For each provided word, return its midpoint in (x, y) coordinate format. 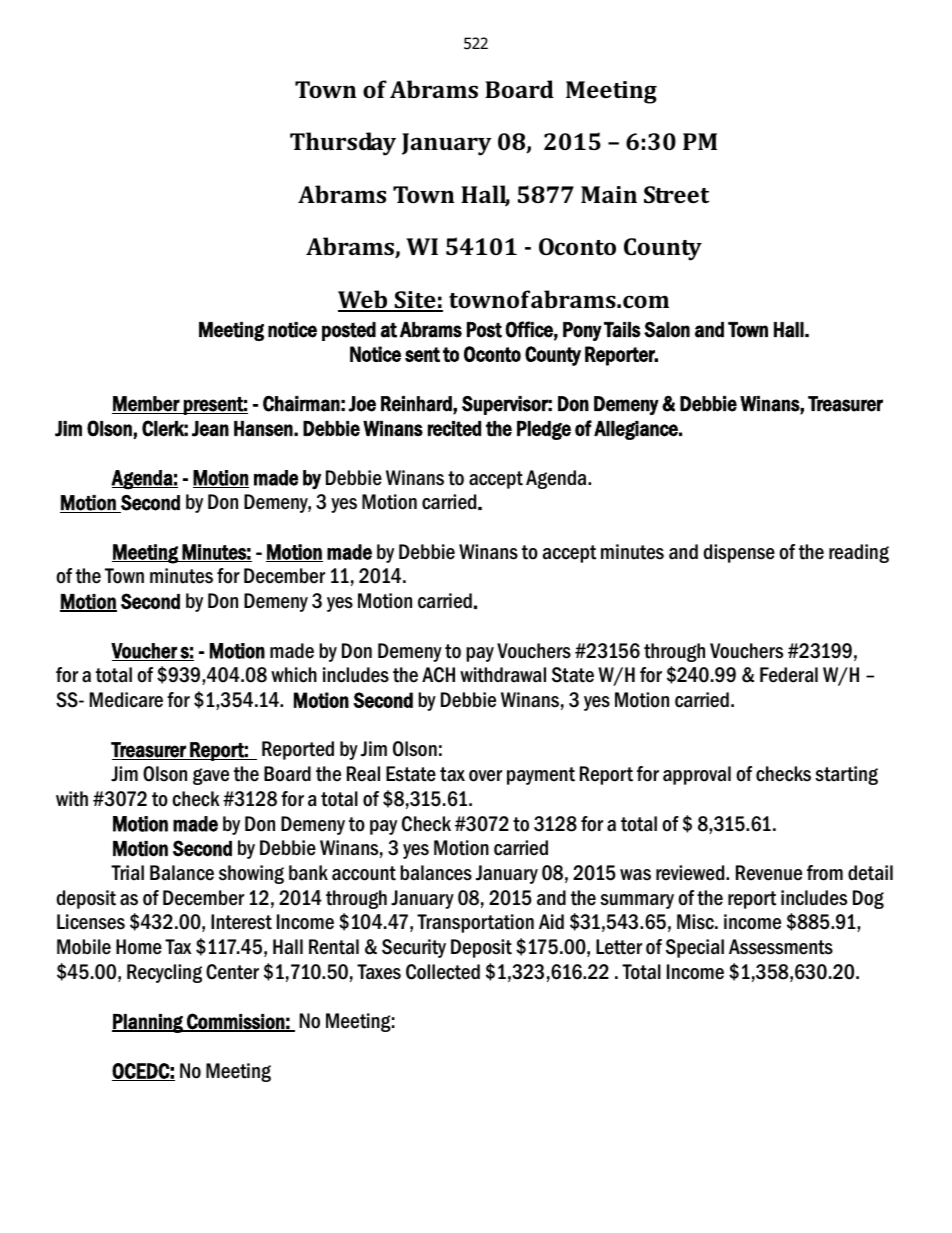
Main (609, 194)
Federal (789, 675)
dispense (739, 553)
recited (454, 429)
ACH (438, 675)
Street (676, 194)
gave (211, 776)
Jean (210, 429)
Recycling (164, 973)
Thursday (343, 144)
